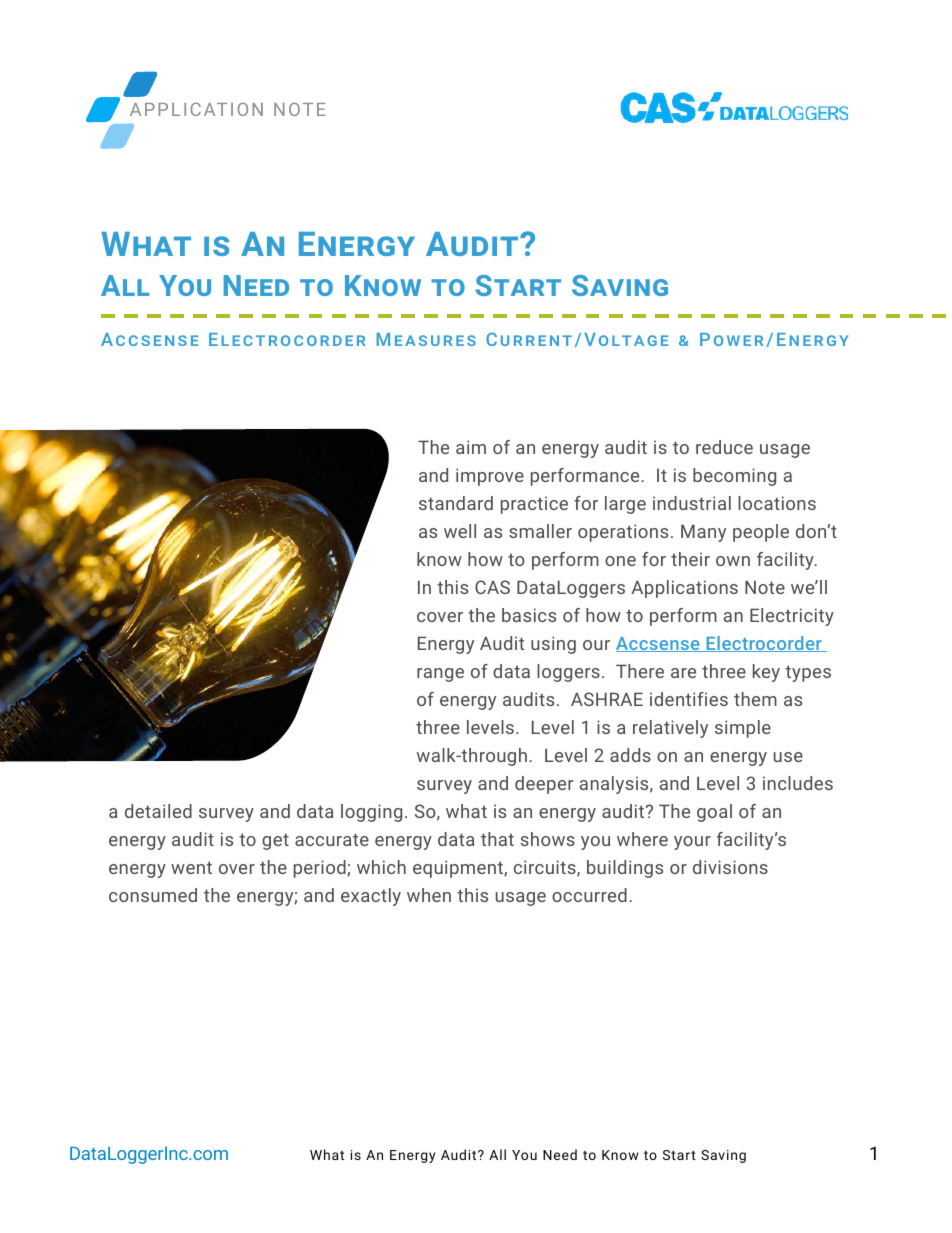  What do you see at coordinates (191, 867) in the page?
I see `went` at bounding box center [191, 867].
